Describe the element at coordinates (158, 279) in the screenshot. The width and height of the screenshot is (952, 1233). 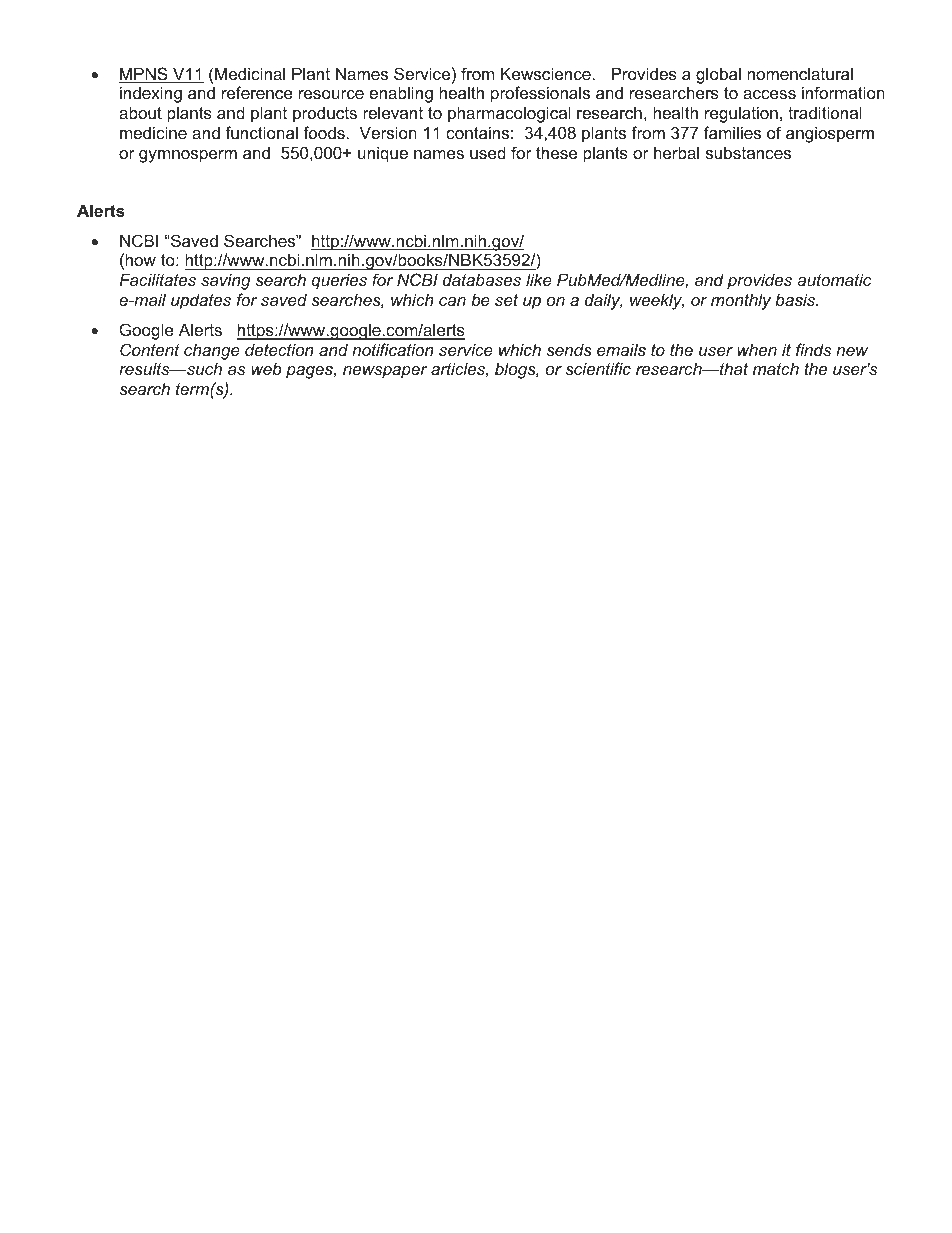
I see `Facilitates` at that location.
